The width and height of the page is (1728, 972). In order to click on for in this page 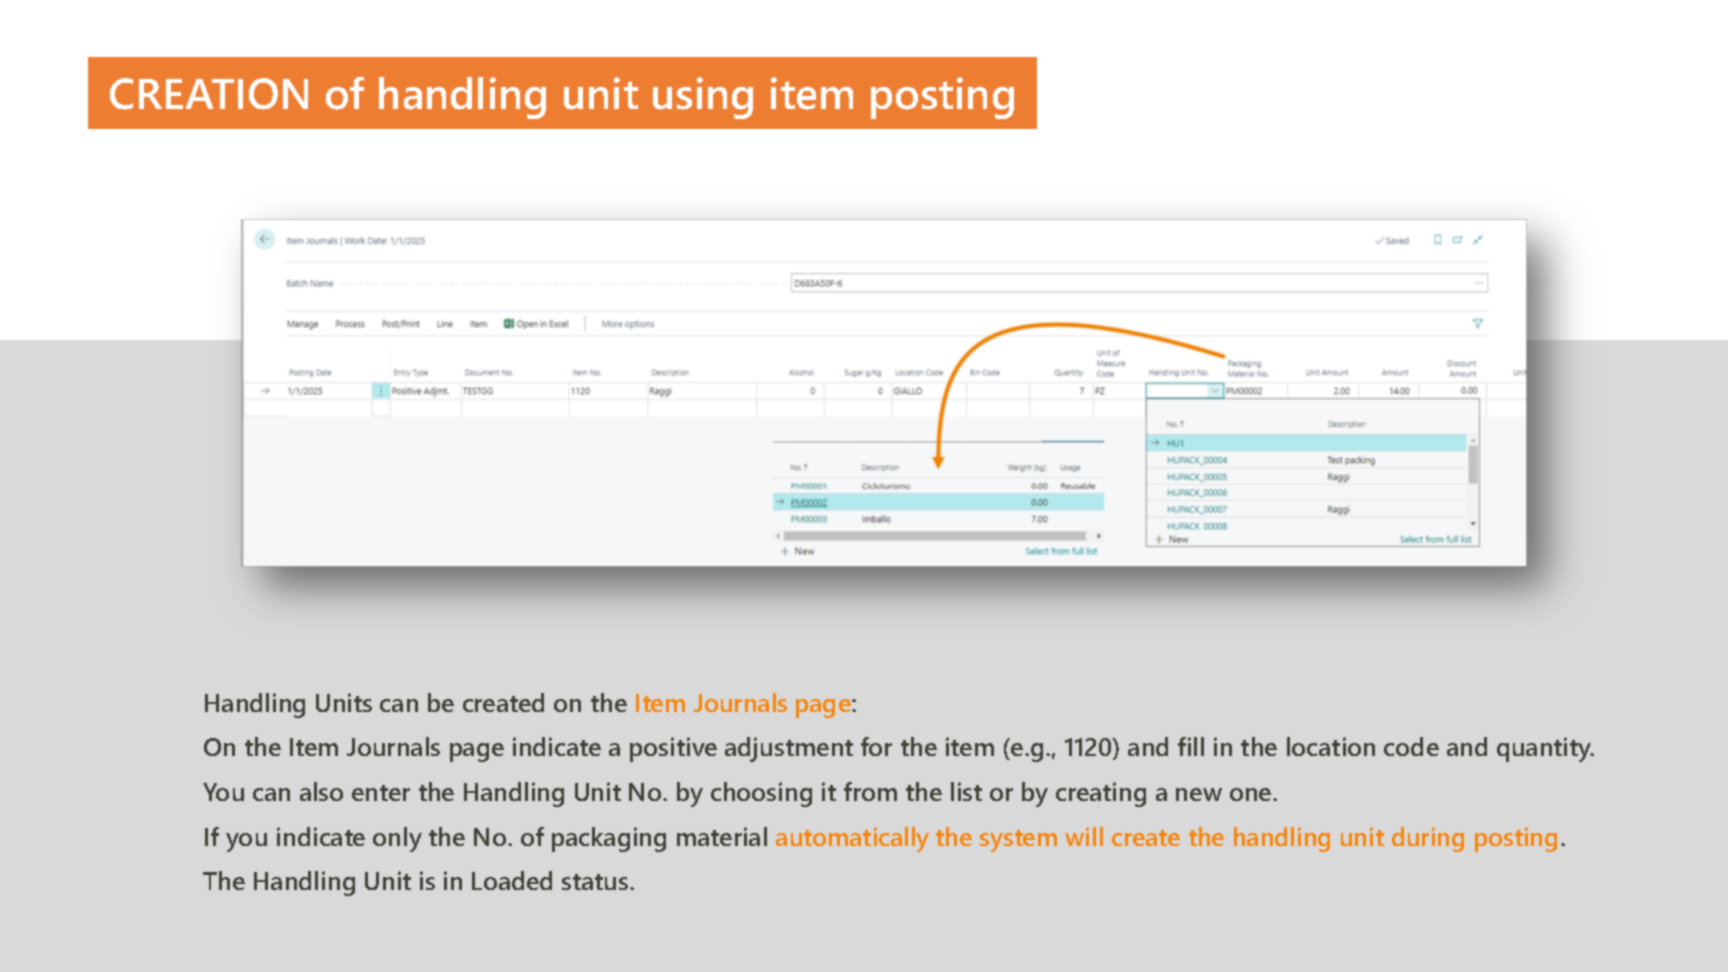, I will do `click(876, 746)`.
